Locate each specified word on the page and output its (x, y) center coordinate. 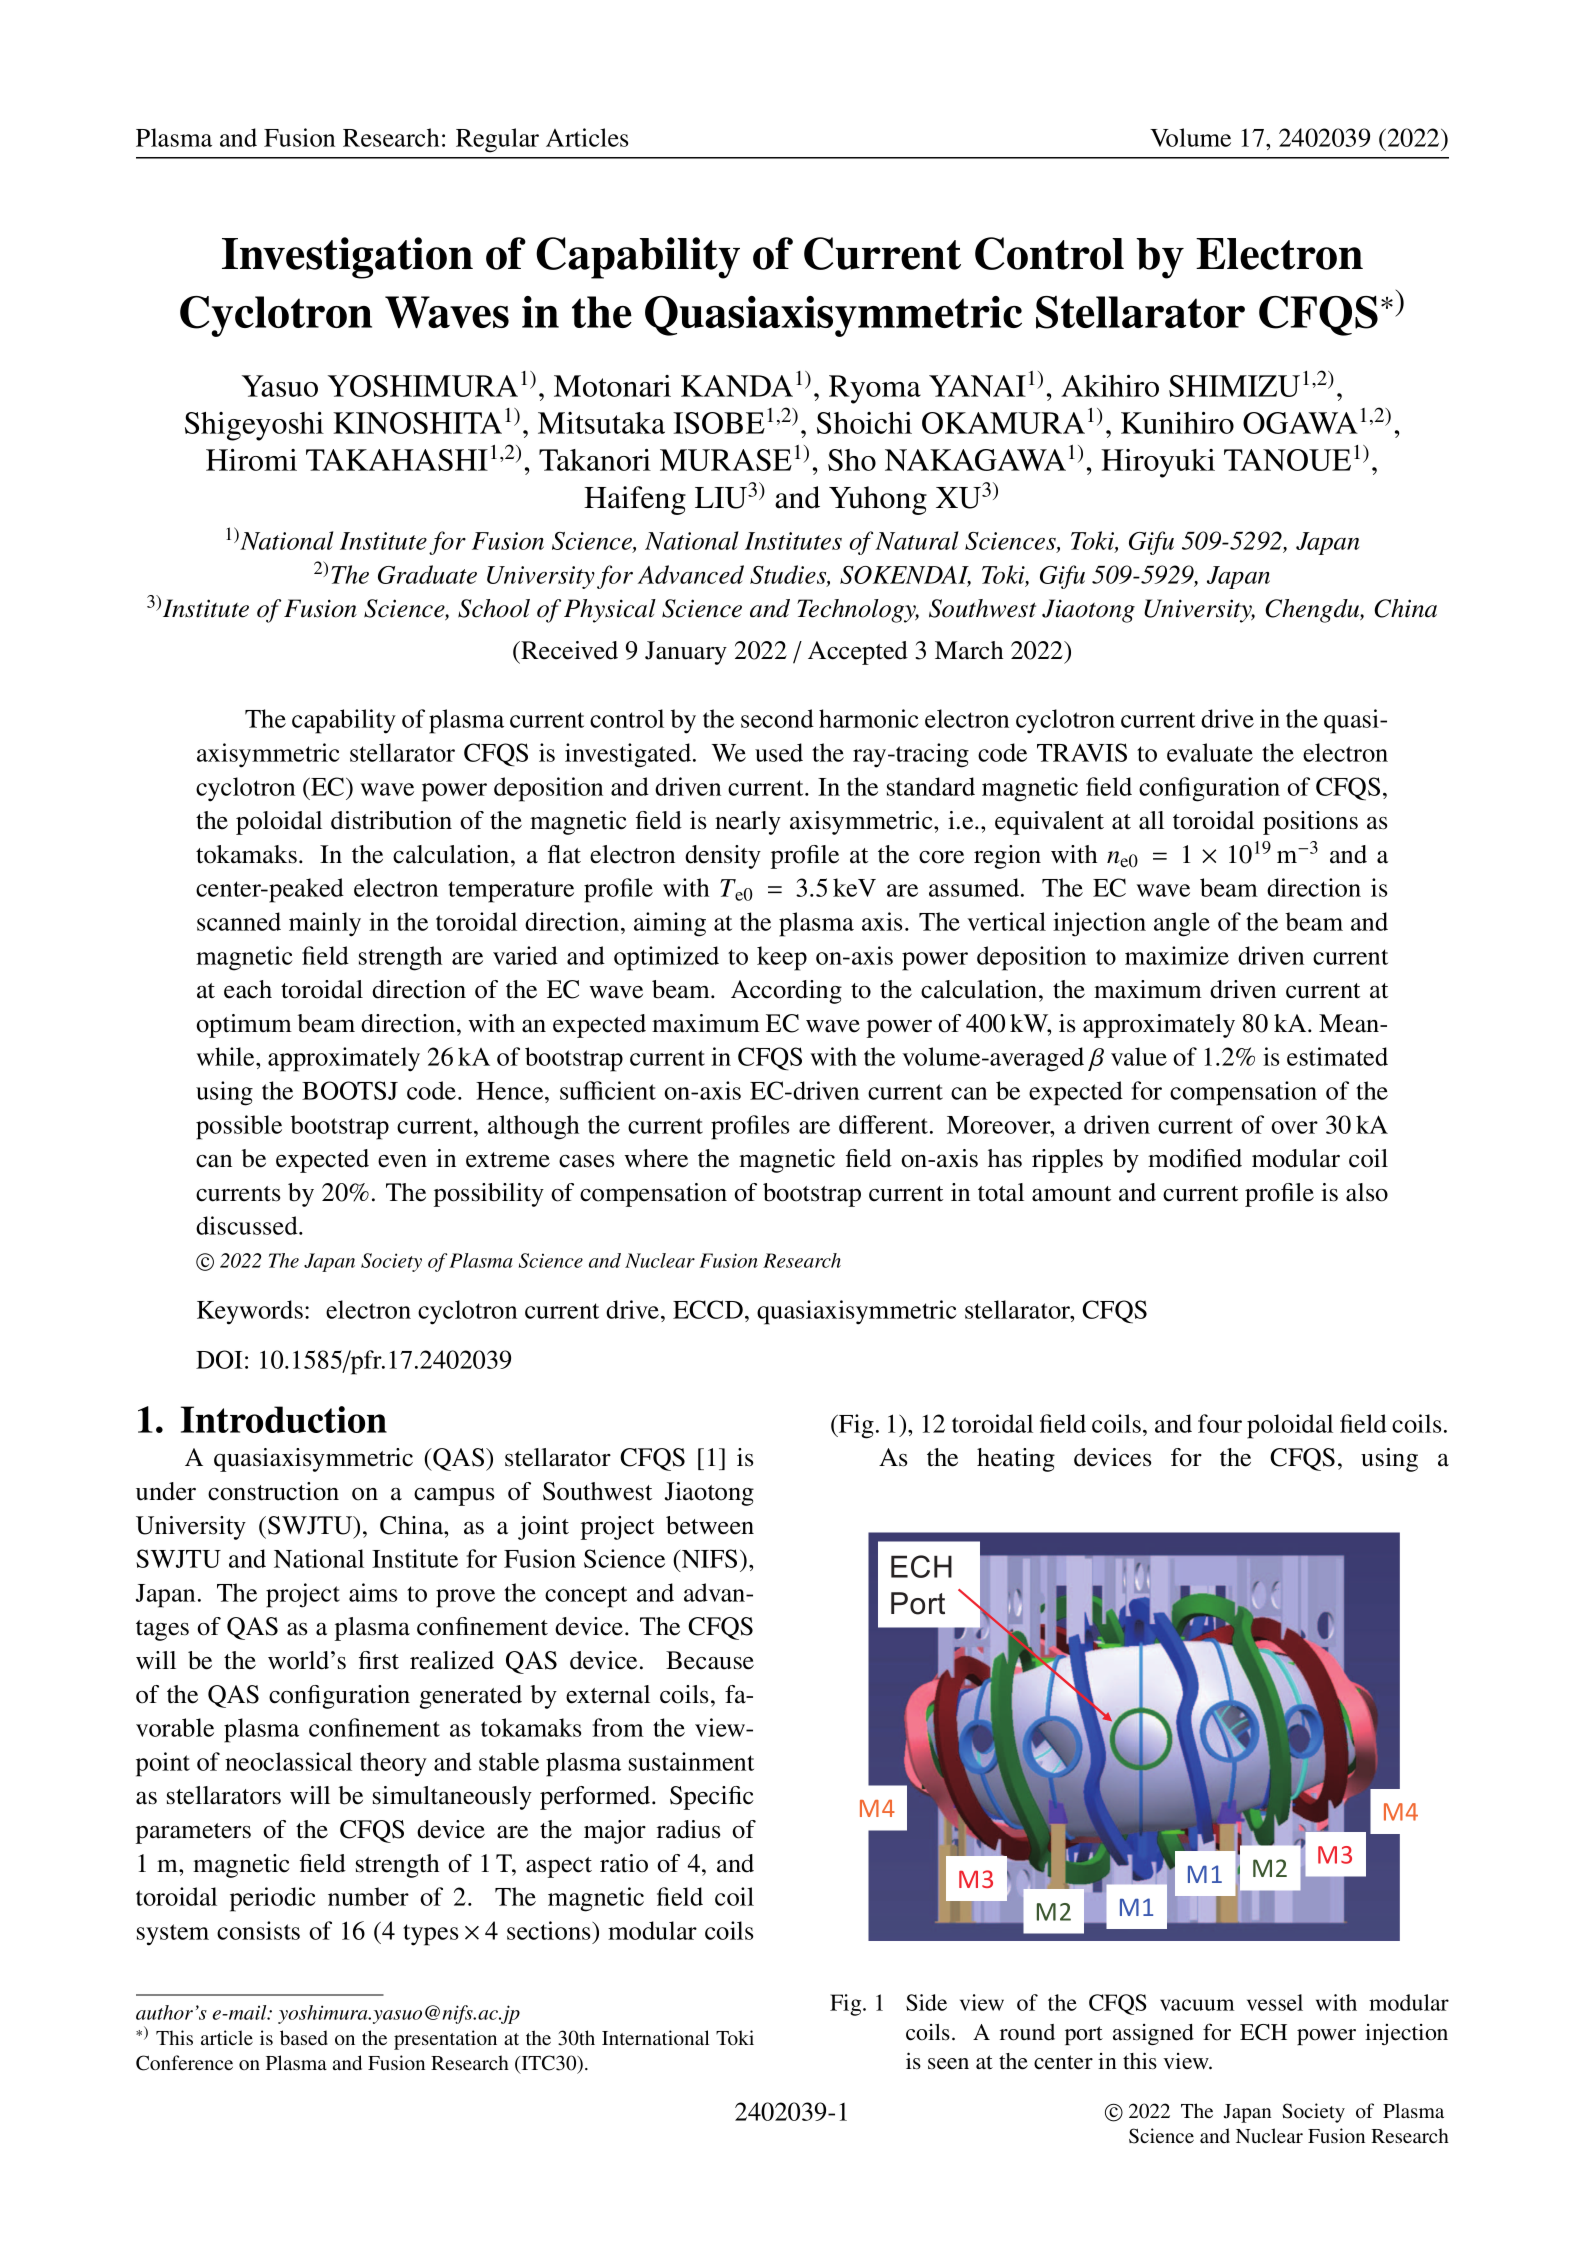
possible (239, 1127)
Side (926, 2002)
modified (1195, 1158)
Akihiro (1110, 386)
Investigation (347, 258)
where (656, 1158)
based (304, 2037)
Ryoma (875, 389)
